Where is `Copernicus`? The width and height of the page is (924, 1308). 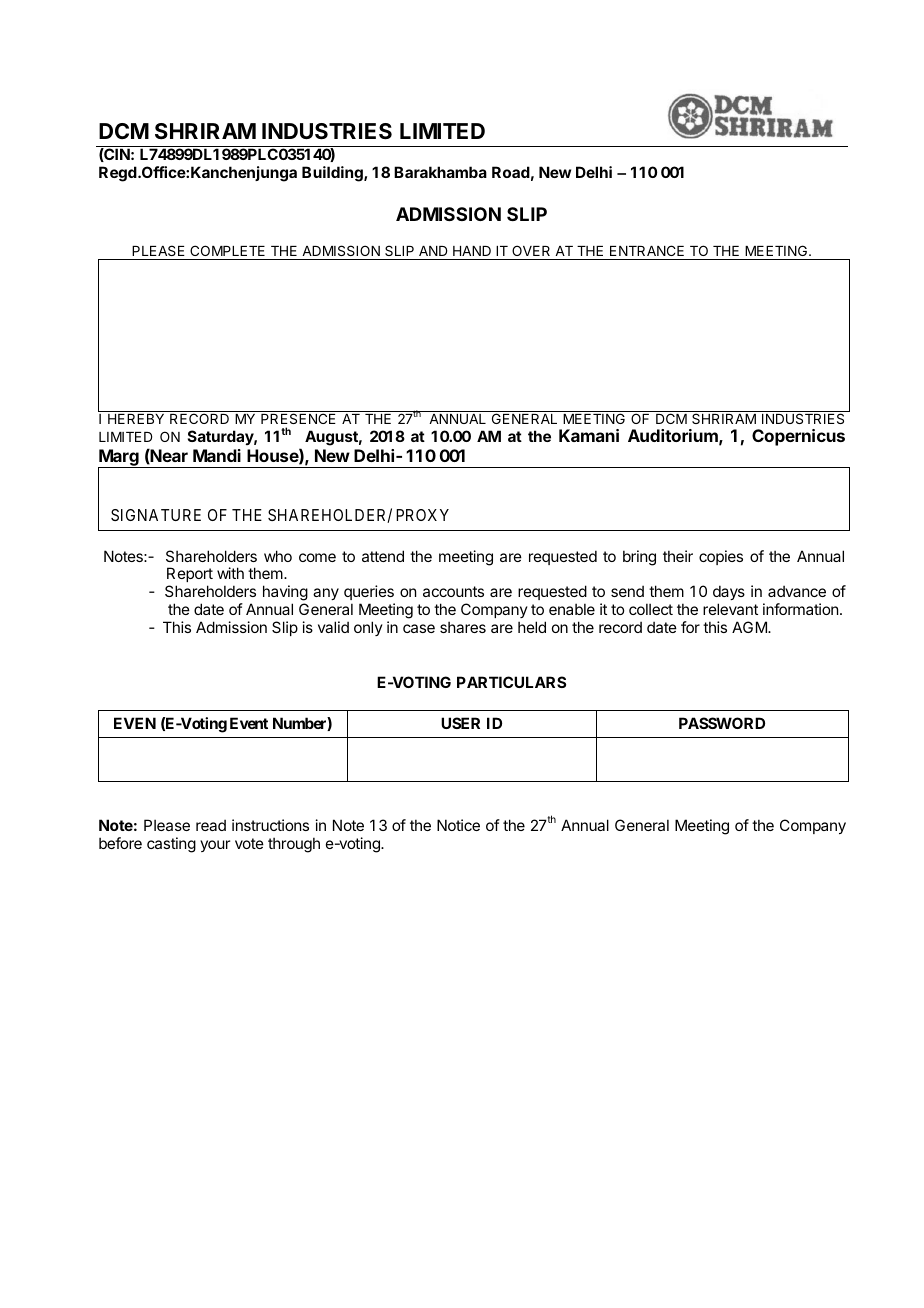
Copernicus is located at coordinates (798, 437).
